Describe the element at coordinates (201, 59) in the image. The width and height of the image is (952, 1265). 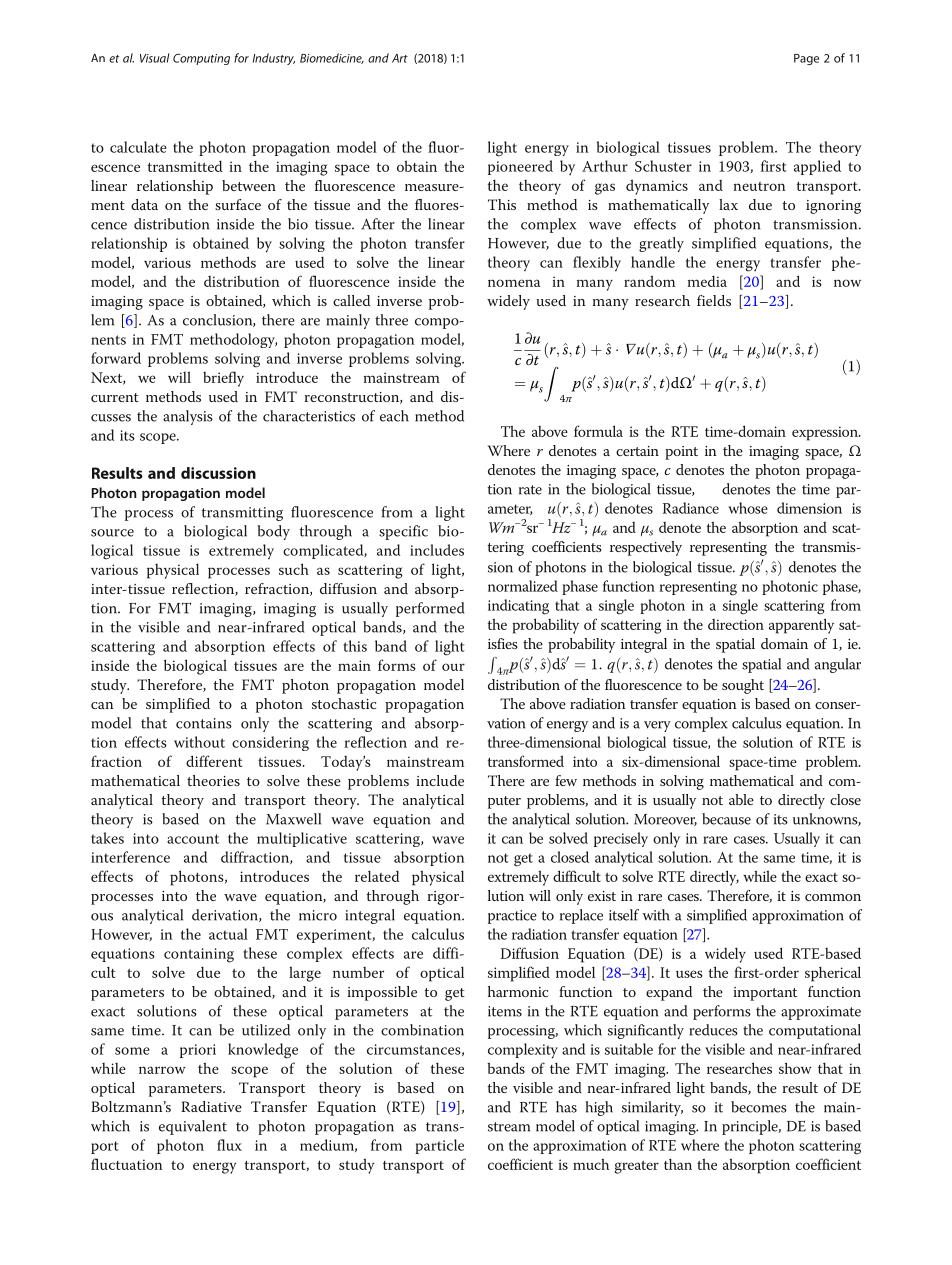
I see `Computing` at that location.
